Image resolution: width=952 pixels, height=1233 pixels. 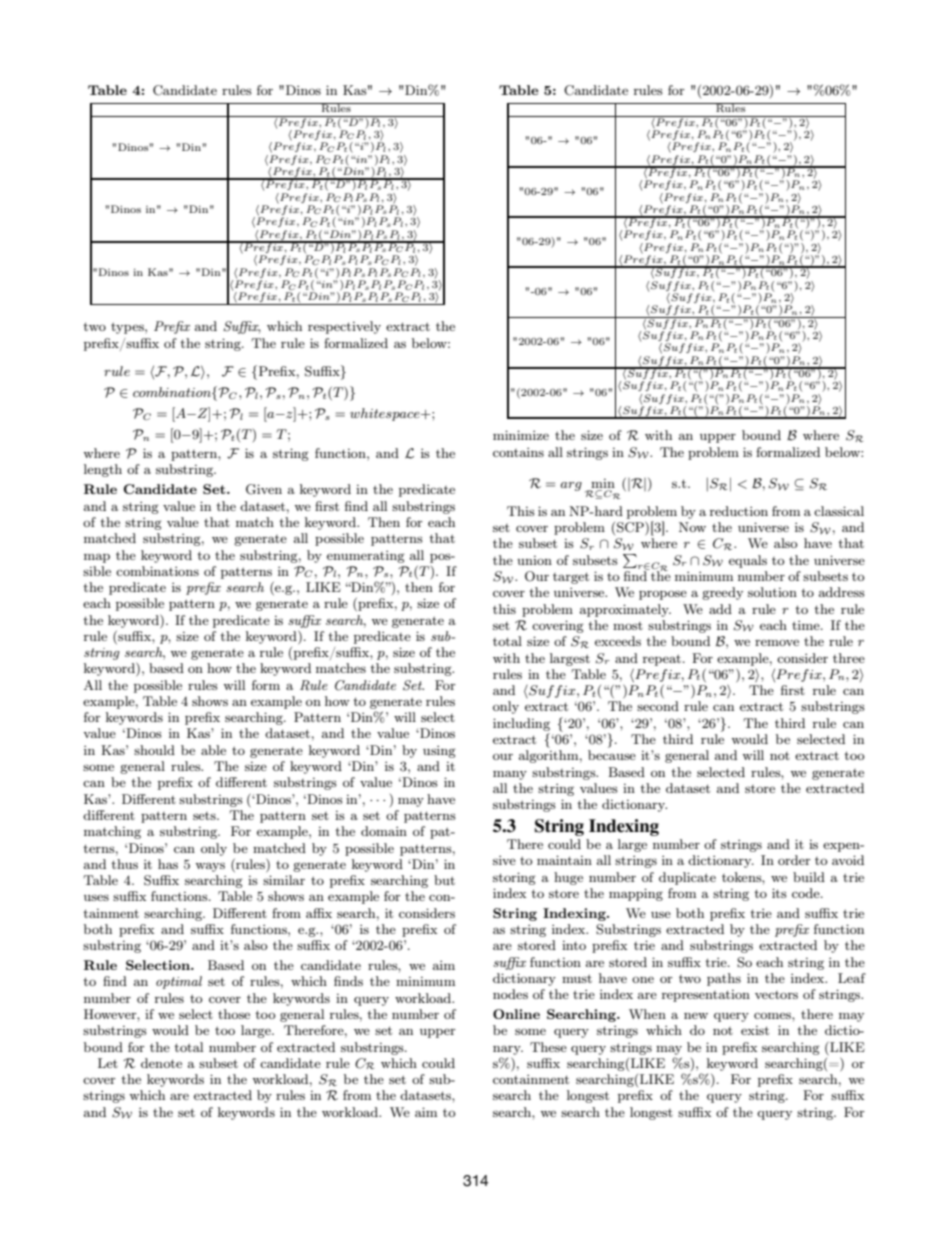 What do you see at coordinates (161, 1063) in the screenshot?
I see `denote` at bounding box center [161, 1063].
